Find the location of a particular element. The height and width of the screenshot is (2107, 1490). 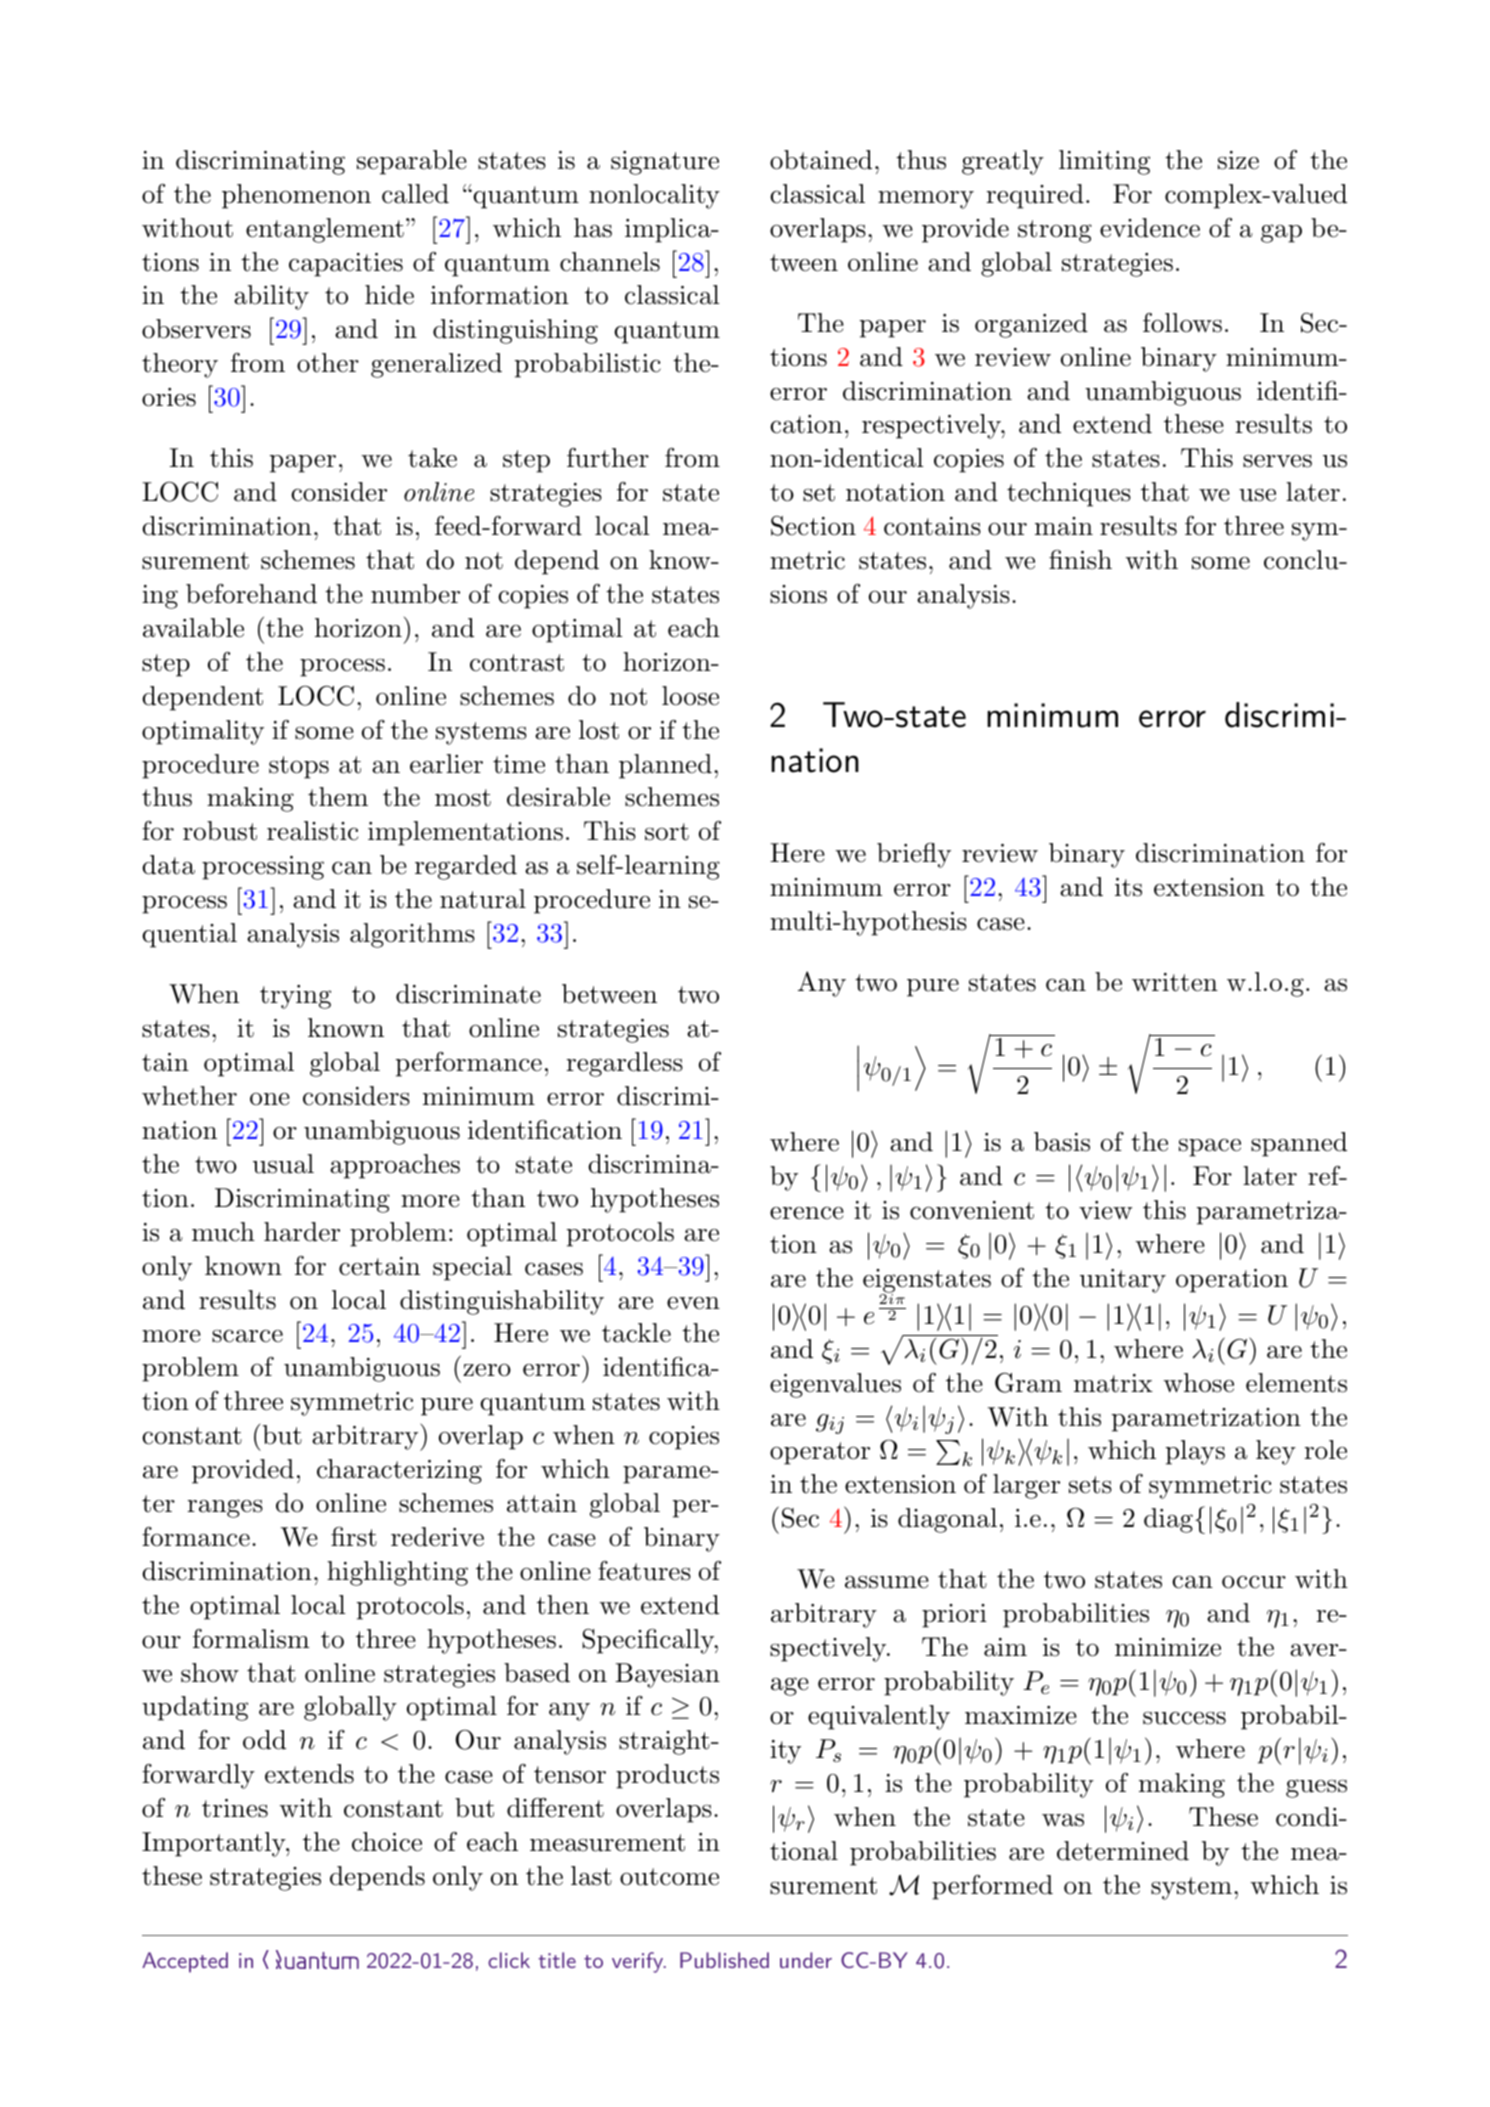

choice is located at coordinates (387, 1842).
